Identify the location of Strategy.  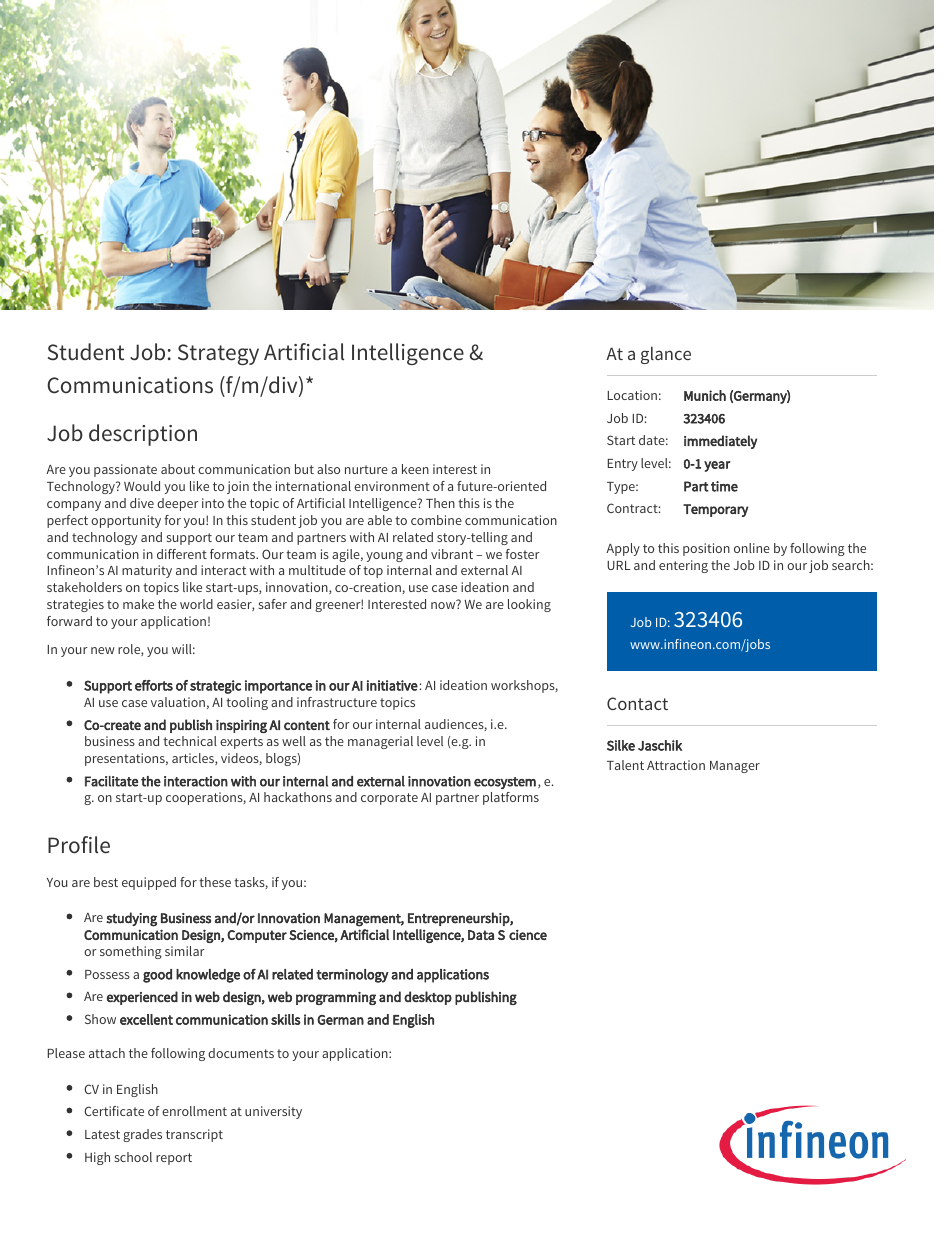
(218, 354).
